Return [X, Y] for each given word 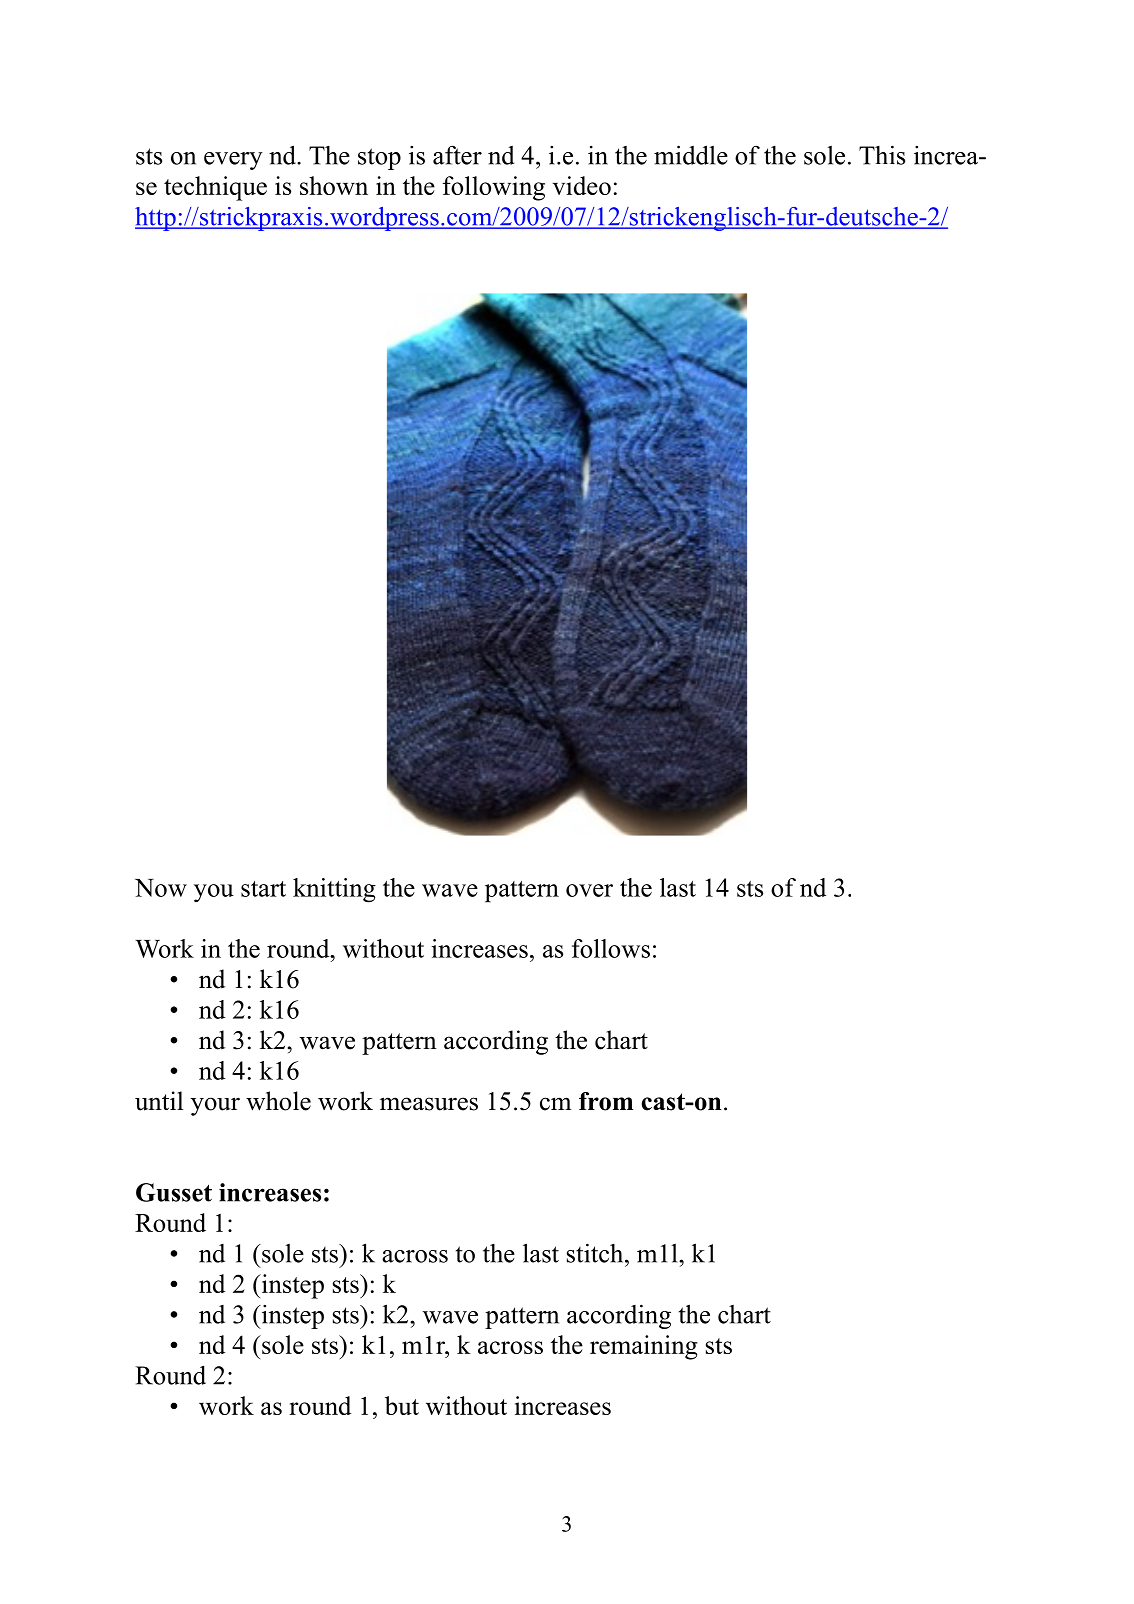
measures [429, 1104]
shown [334, 185]
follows [611, 948]
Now [161, 888]
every [233, 161]
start [263, 889]
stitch [596, 1253]
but [402, 1405]
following [494, 188]
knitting [334, 890]
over [589, 890]
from [606, 1101]
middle [691, 155]
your [215, 1106]
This [882, 155]
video [582, 185]
